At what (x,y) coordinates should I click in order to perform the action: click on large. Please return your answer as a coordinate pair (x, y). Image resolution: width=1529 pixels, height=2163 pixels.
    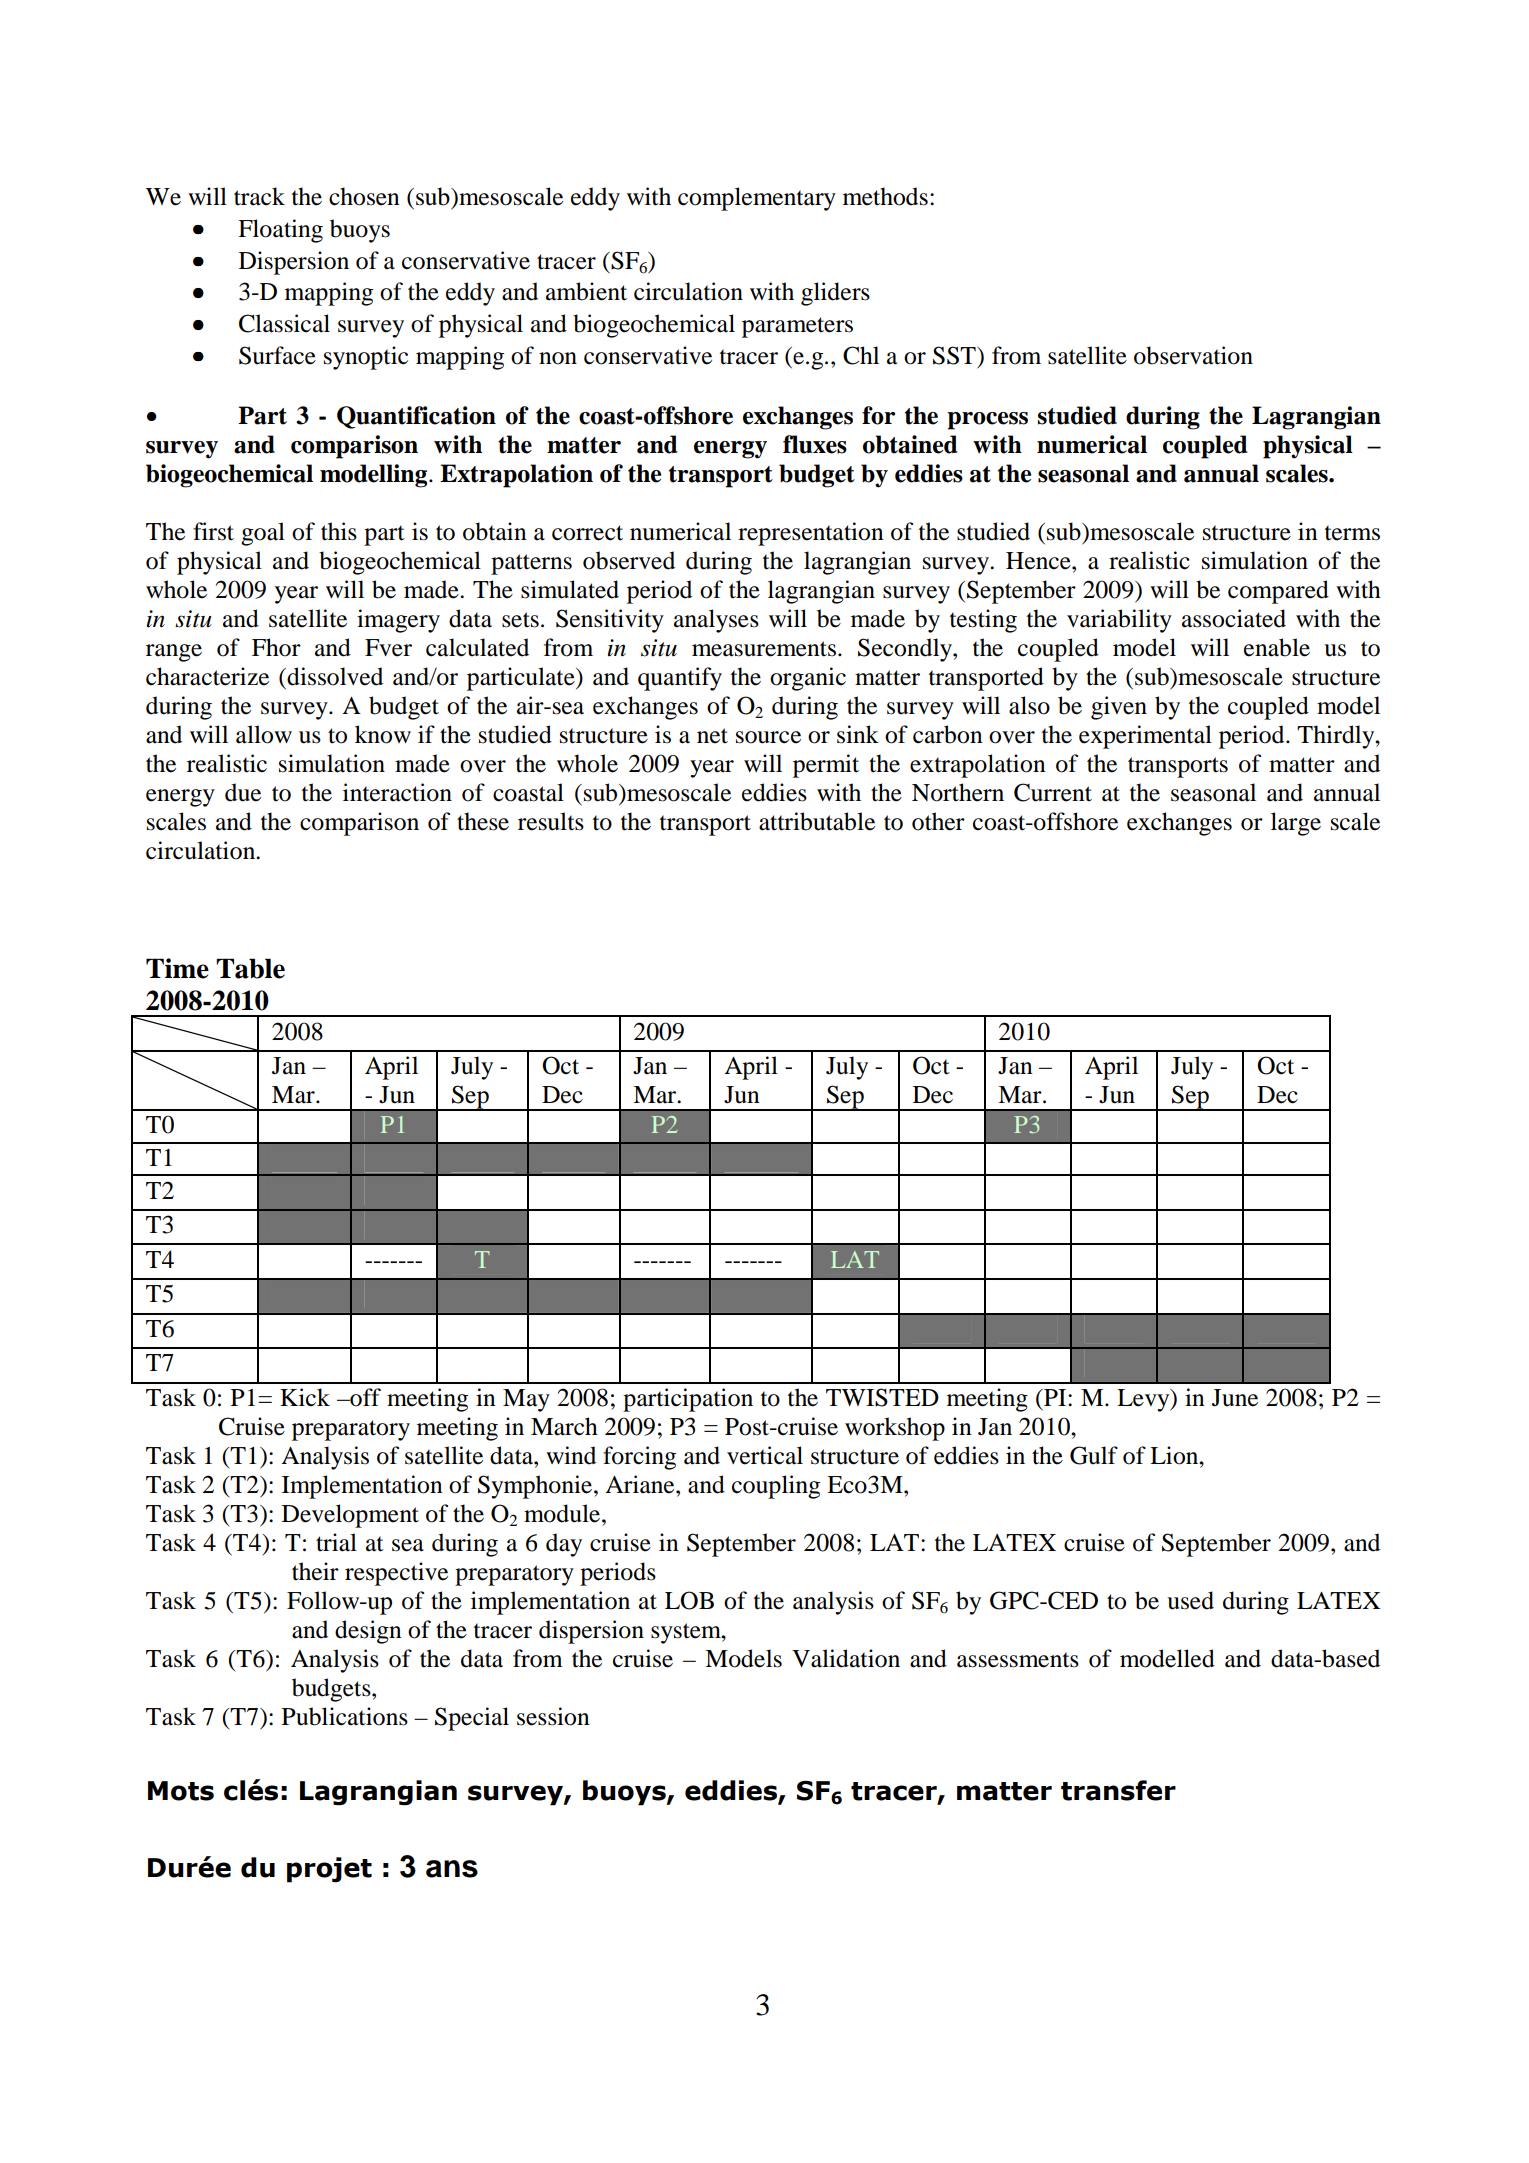
    Looking at the image, I should click on (1296, 824).
